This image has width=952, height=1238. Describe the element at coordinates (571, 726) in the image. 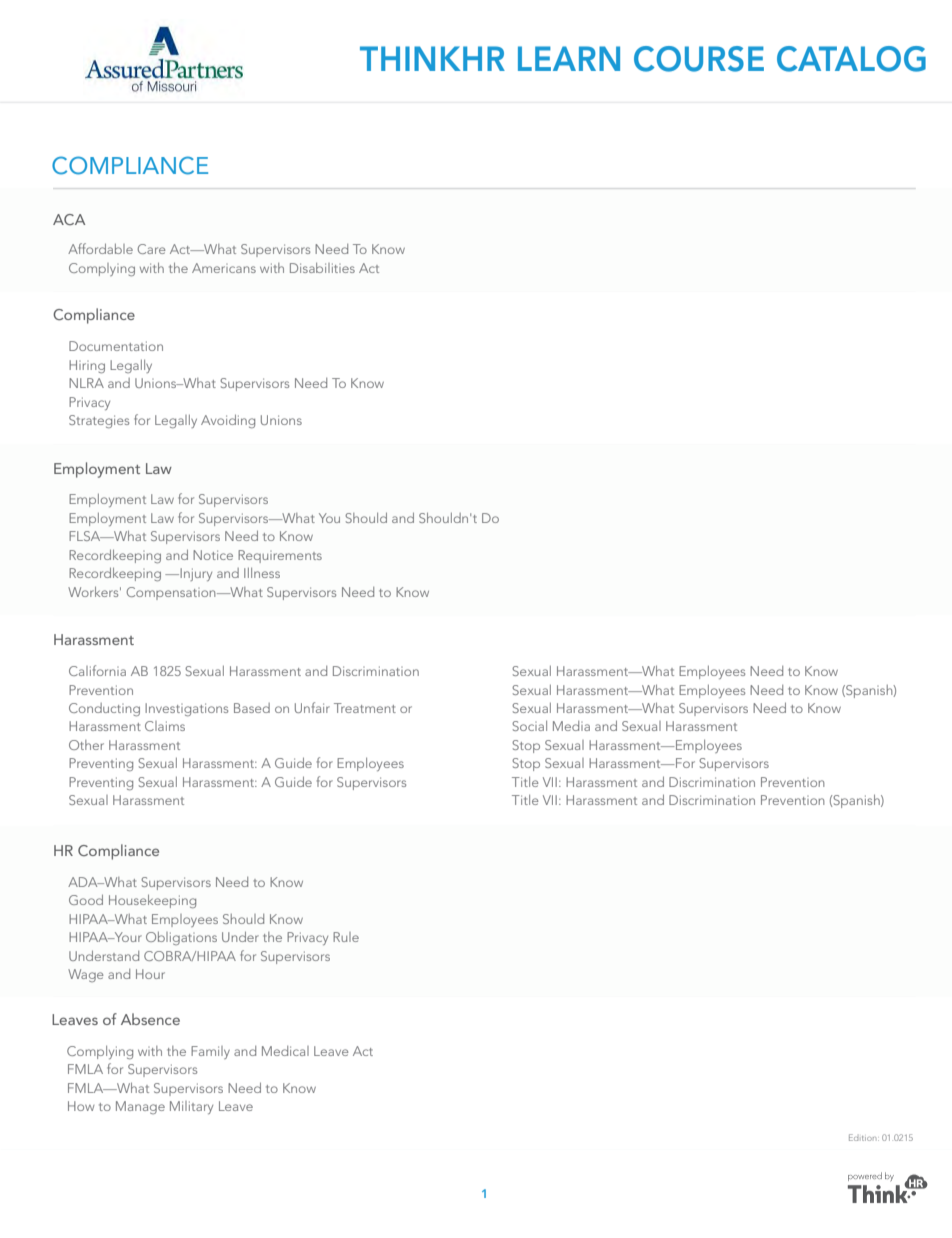

I see `Media` at that location.
